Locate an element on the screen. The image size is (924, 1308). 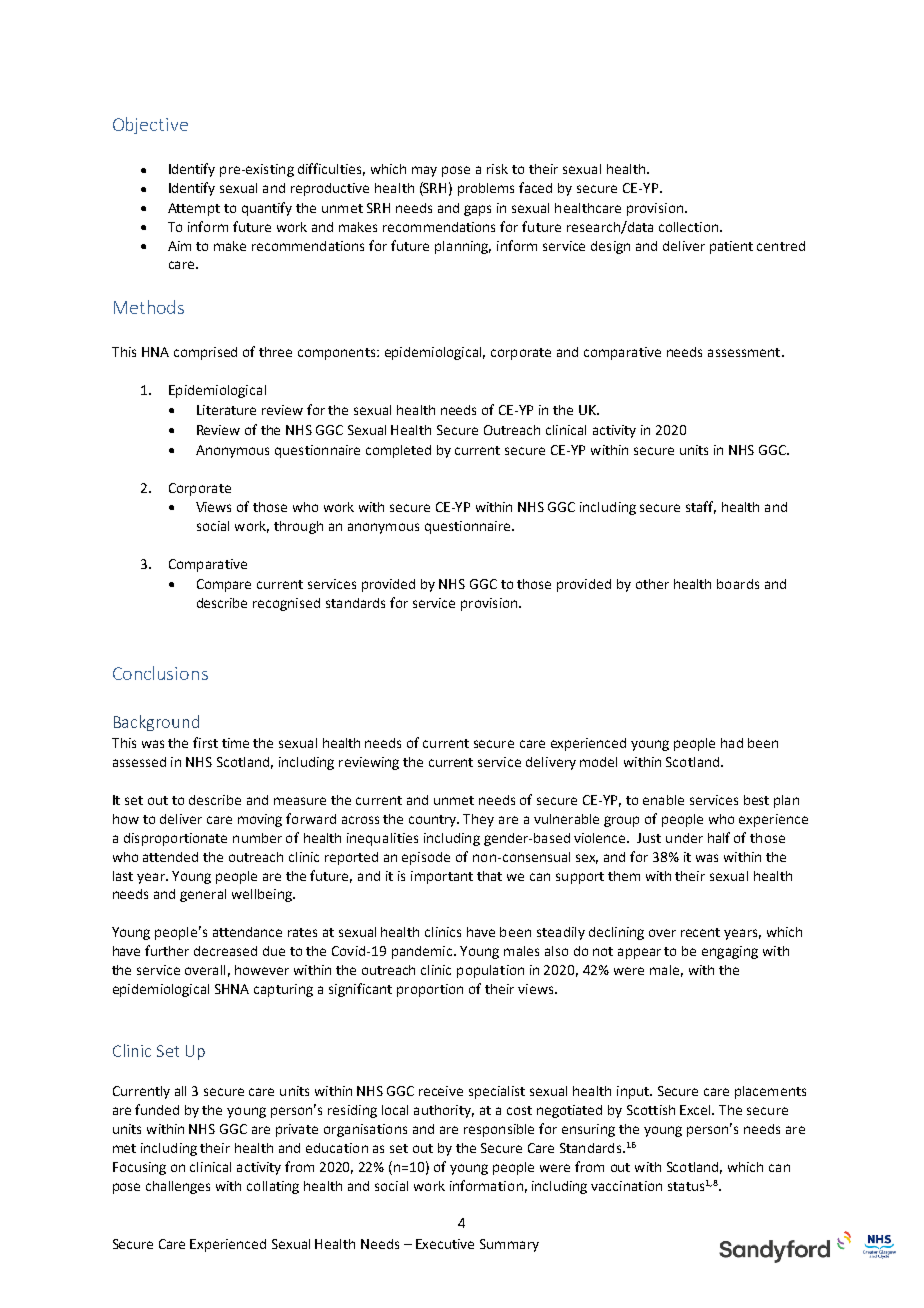
under is located at coordinates (684, 838).
